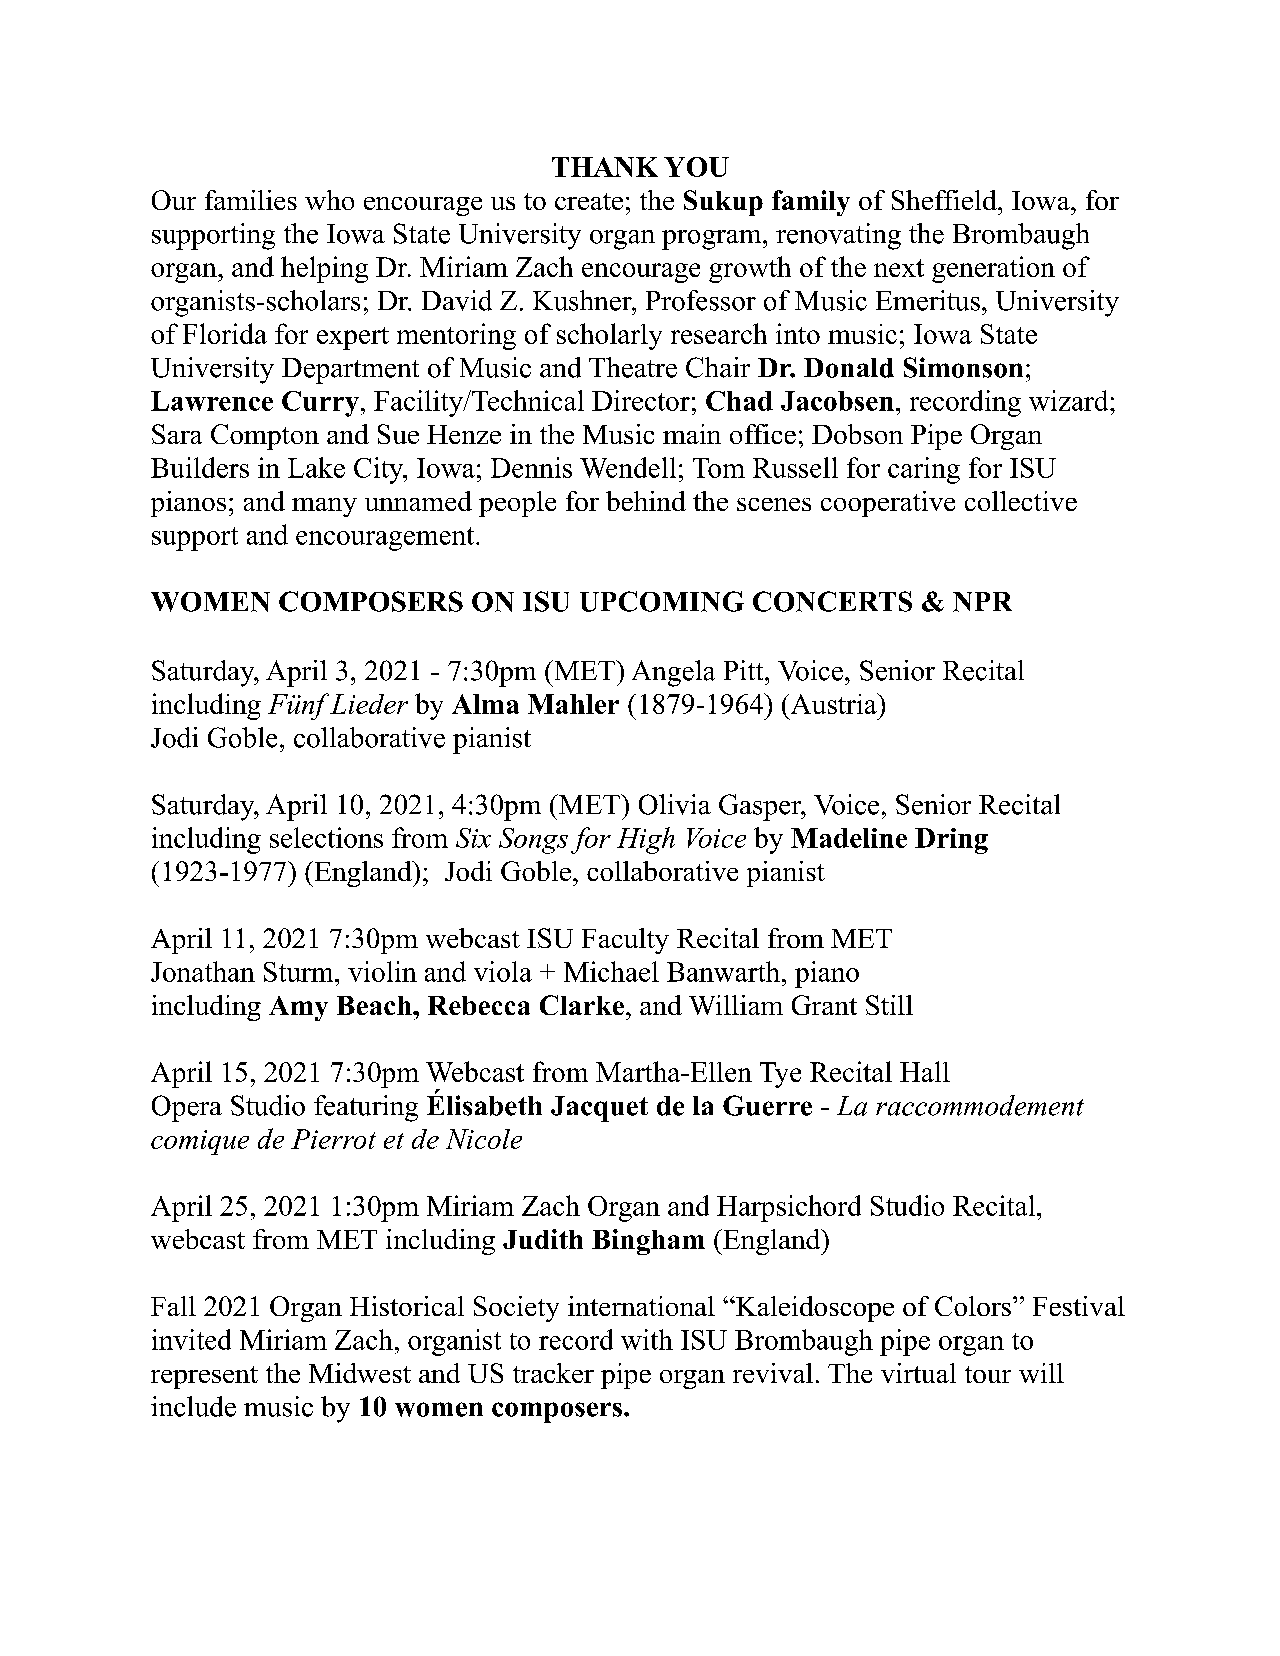  I want to click on Pierrot, so click(333, 1139).
